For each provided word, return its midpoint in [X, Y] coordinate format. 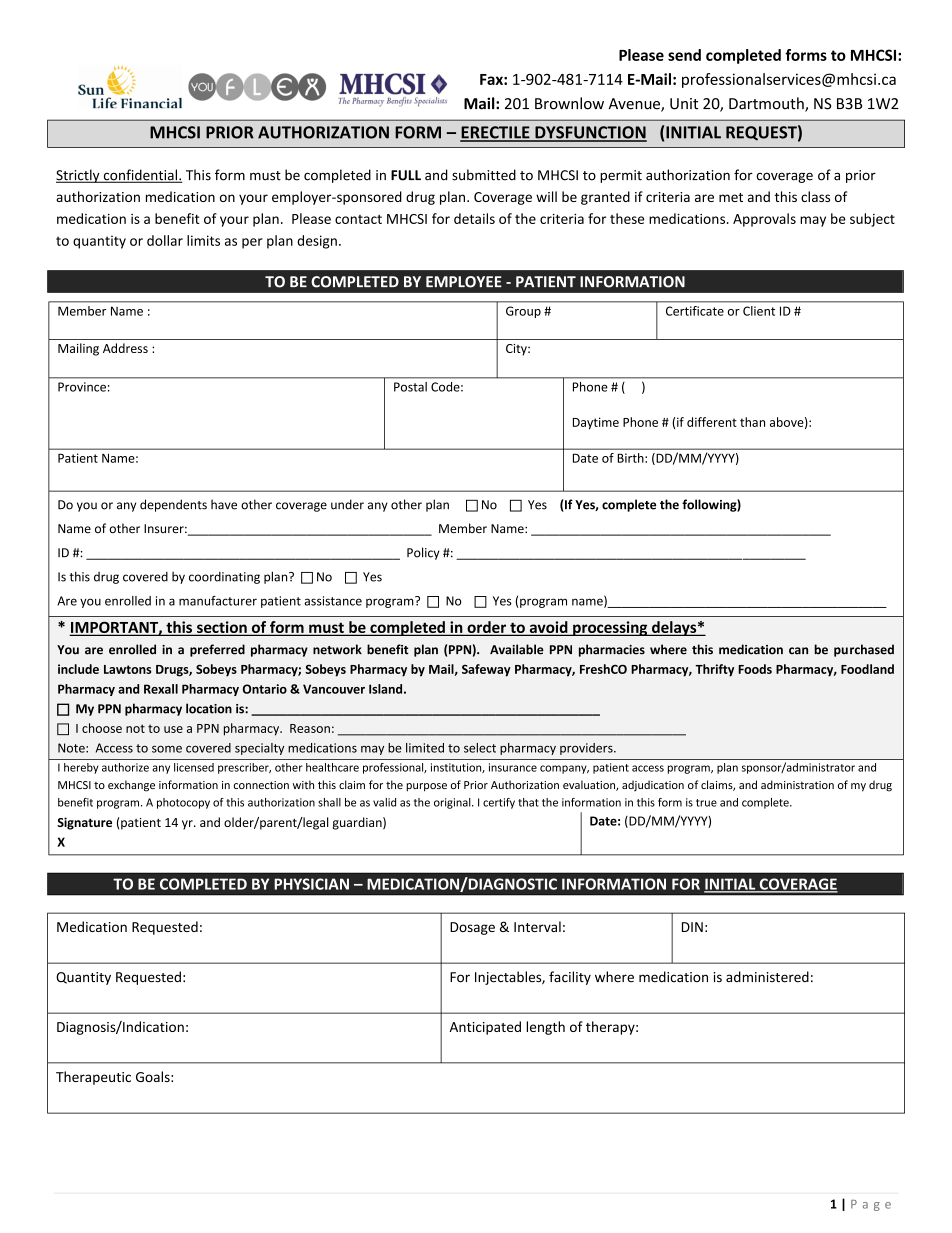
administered [767, 977]
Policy [423, 553]
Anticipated [485, 1028]
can [798, 651]
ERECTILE [496, 133]
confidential [140, 176]
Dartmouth [767, 104]
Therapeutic [93, 1078]
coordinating [224, 578]
